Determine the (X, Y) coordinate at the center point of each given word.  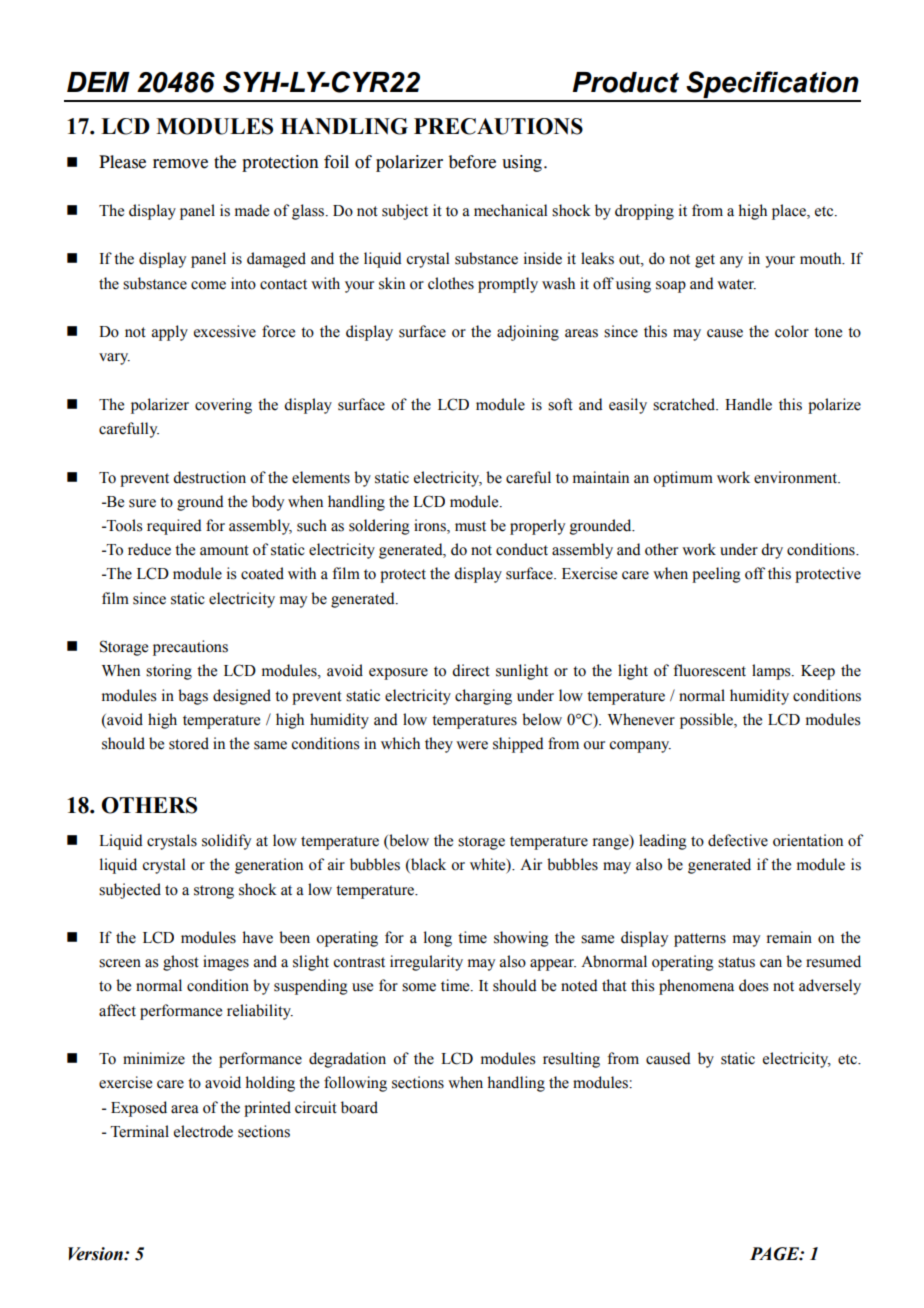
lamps (772, 672)
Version (96, 1254)
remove (180, 164)
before (472, 162)
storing (169, 672)
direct (471, 670)
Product (625, 82)
